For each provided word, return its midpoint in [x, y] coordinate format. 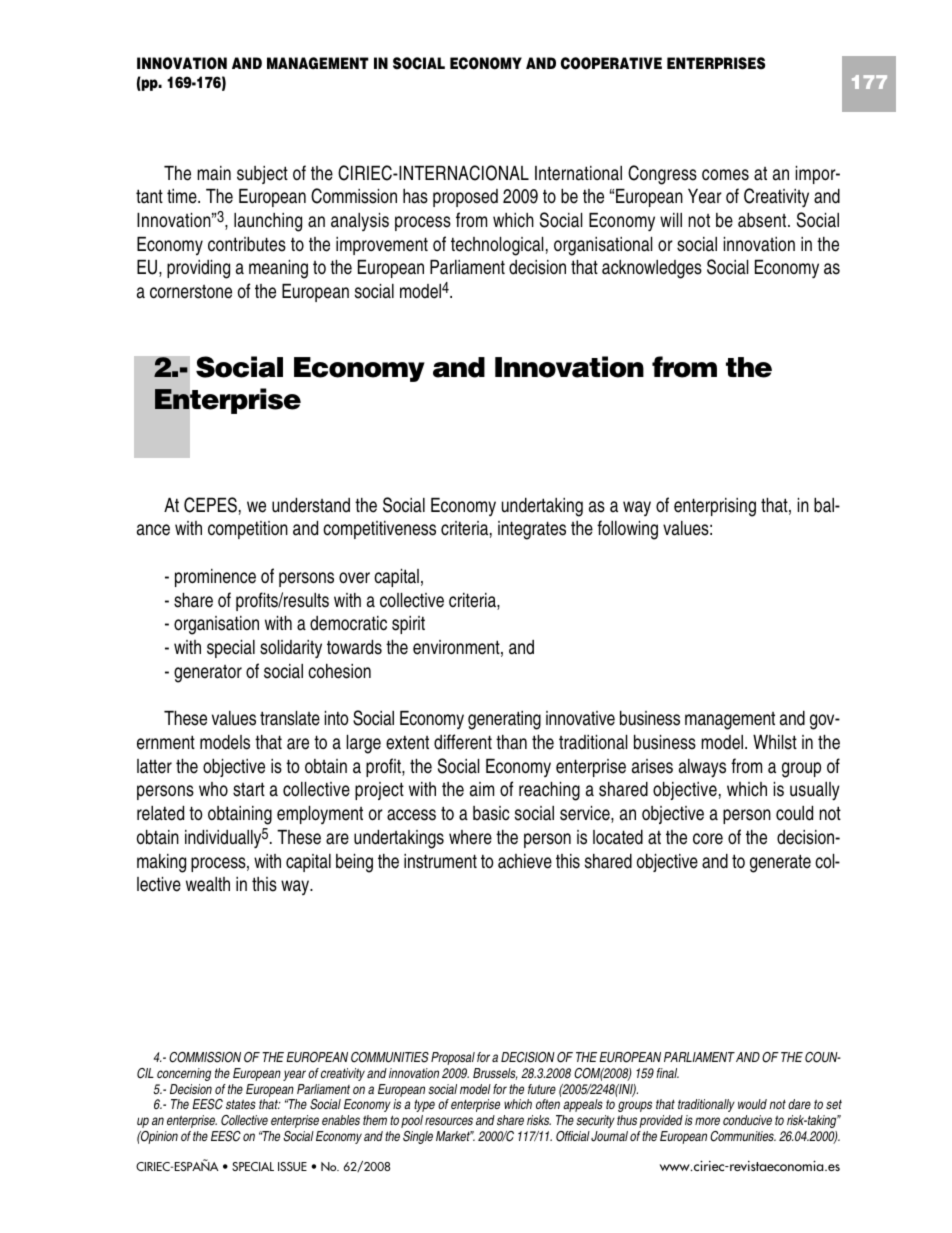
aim [482, 789]
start [249, 789]
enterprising [715, 507]
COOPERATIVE [611, 63]
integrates [532, 530]
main [214, 173]
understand [311, 505]
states [241, 1104]
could [794, 813]
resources [449, 1121]
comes [725, 175]
